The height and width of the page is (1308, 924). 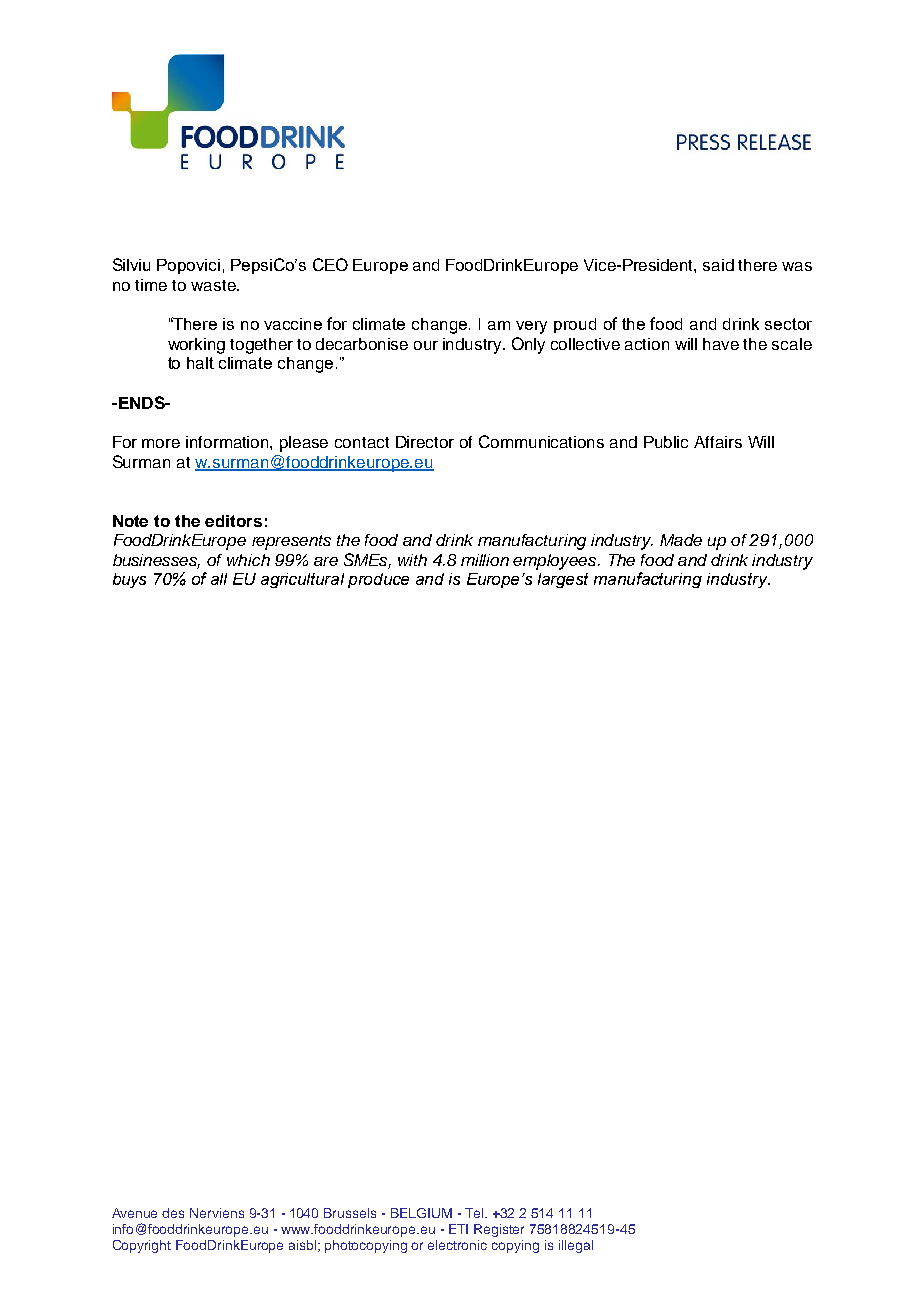 What do you see at coordinates (219, 579) in the page?
I see `all` at bounding box center [219, 579].
